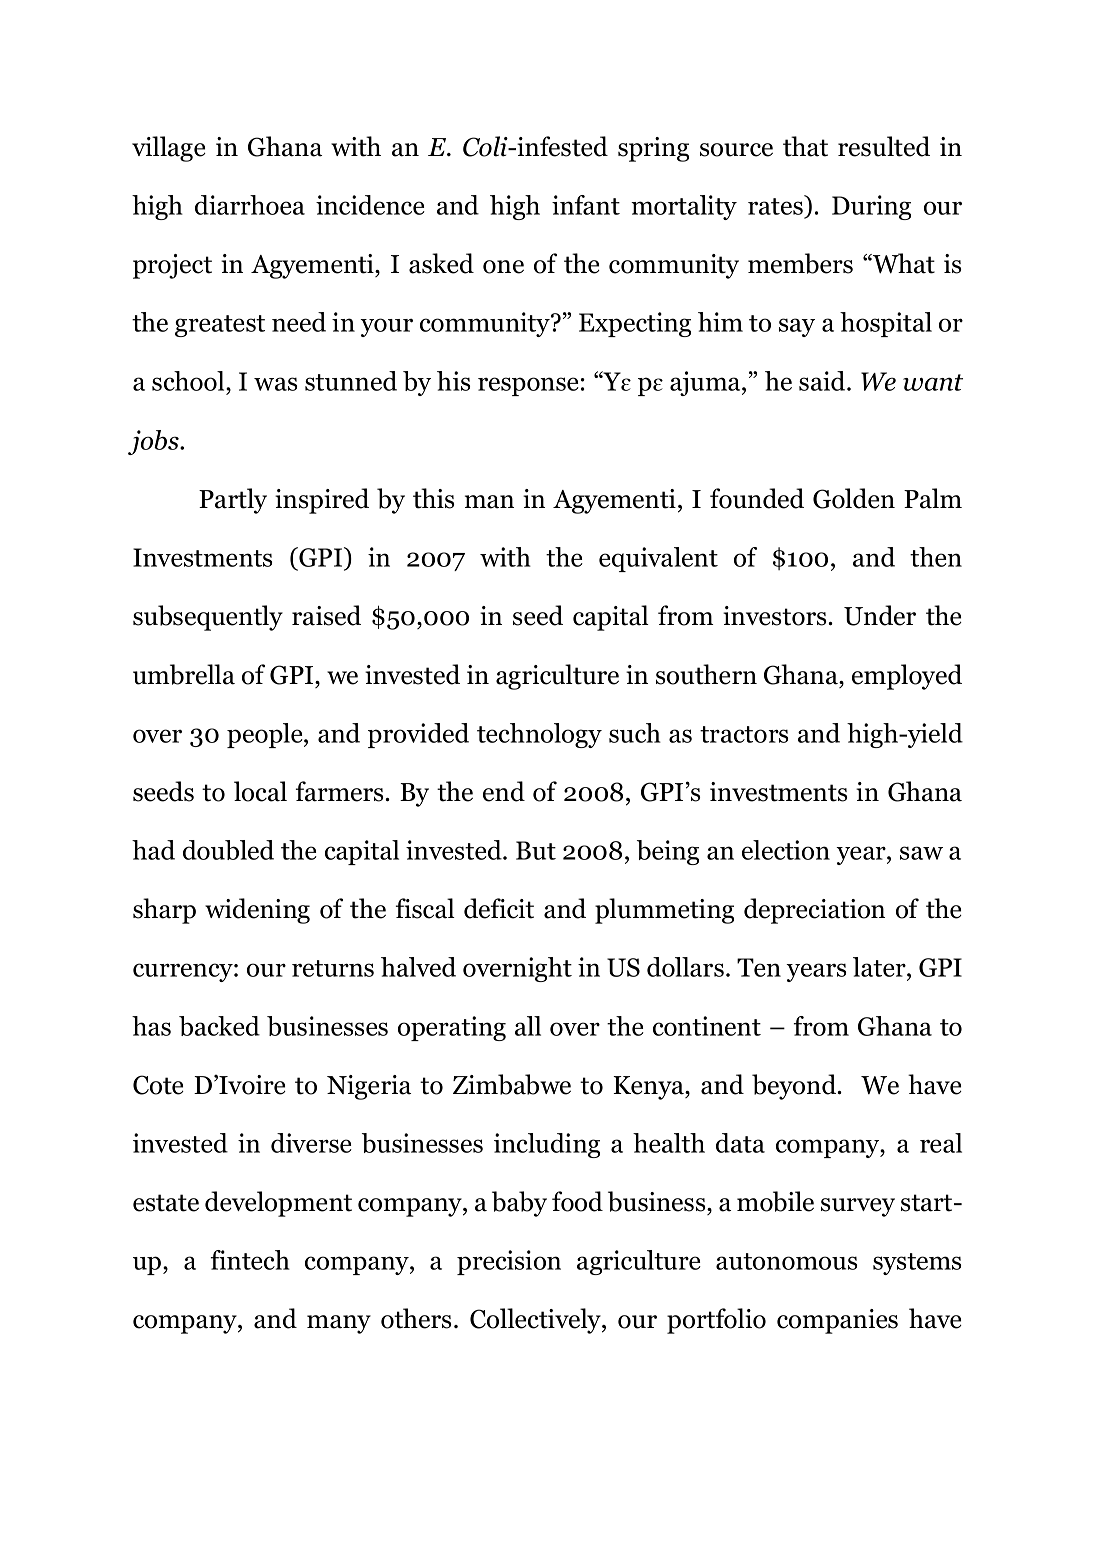 This document has height=1550, width=1095. What do you see at coordinates (871, 207) in the document?
I see `During` at bounding box center [871, 207].
